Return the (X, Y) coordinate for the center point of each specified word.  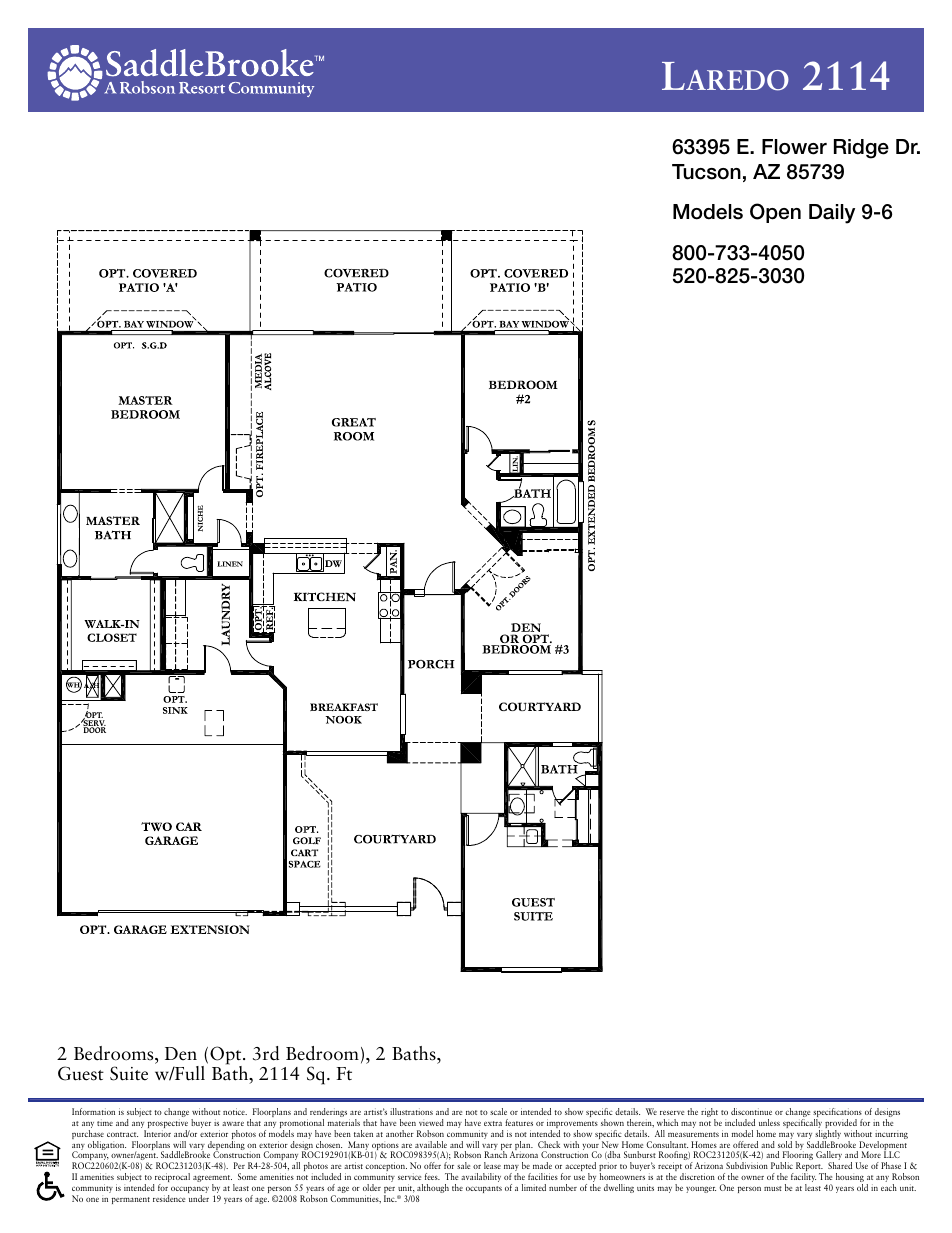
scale (498, 1111)
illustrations (411, 1111)
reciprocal (171, 1179)
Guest (81, 1073)
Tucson (706, 172)
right (709, 1114)
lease (492, 1165)
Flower (794, 147)
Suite (129, 1073)
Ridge (861, 149)
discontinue (751, 1111)
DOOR (94, 730)
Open (775, 213)
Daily (832, 214)
